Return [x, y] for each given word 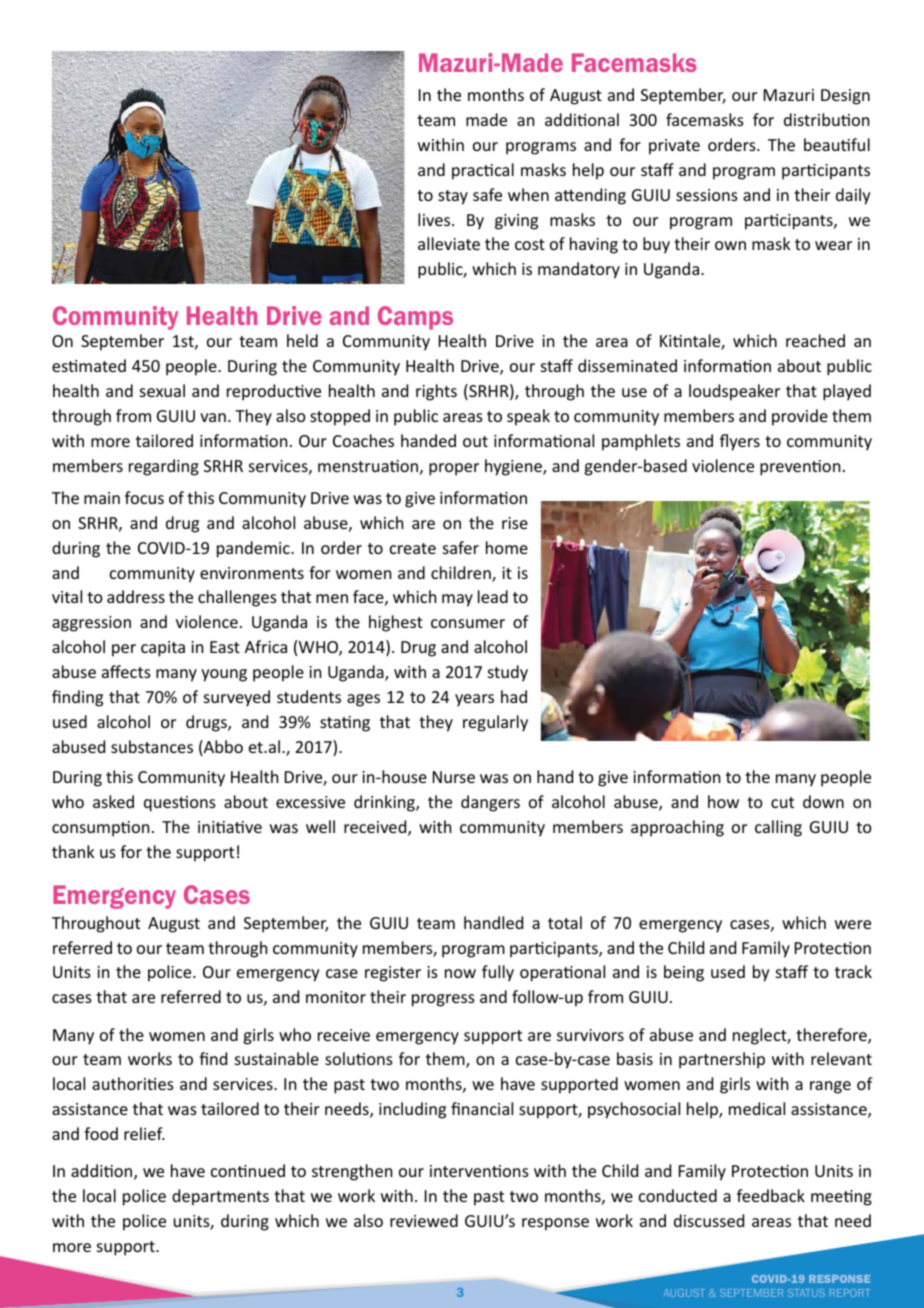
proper [454, 469]
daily [853, 196]
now [460, 973]
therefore [832, 1036]
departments [220, 1197]
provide [800, 417]
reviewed [424, 1220]
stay [453, 197]
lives [435, 219]
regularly [495, 723]
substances [152, 746]
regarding [164, 467]
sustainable [277, 1058]
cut [782, 802]
